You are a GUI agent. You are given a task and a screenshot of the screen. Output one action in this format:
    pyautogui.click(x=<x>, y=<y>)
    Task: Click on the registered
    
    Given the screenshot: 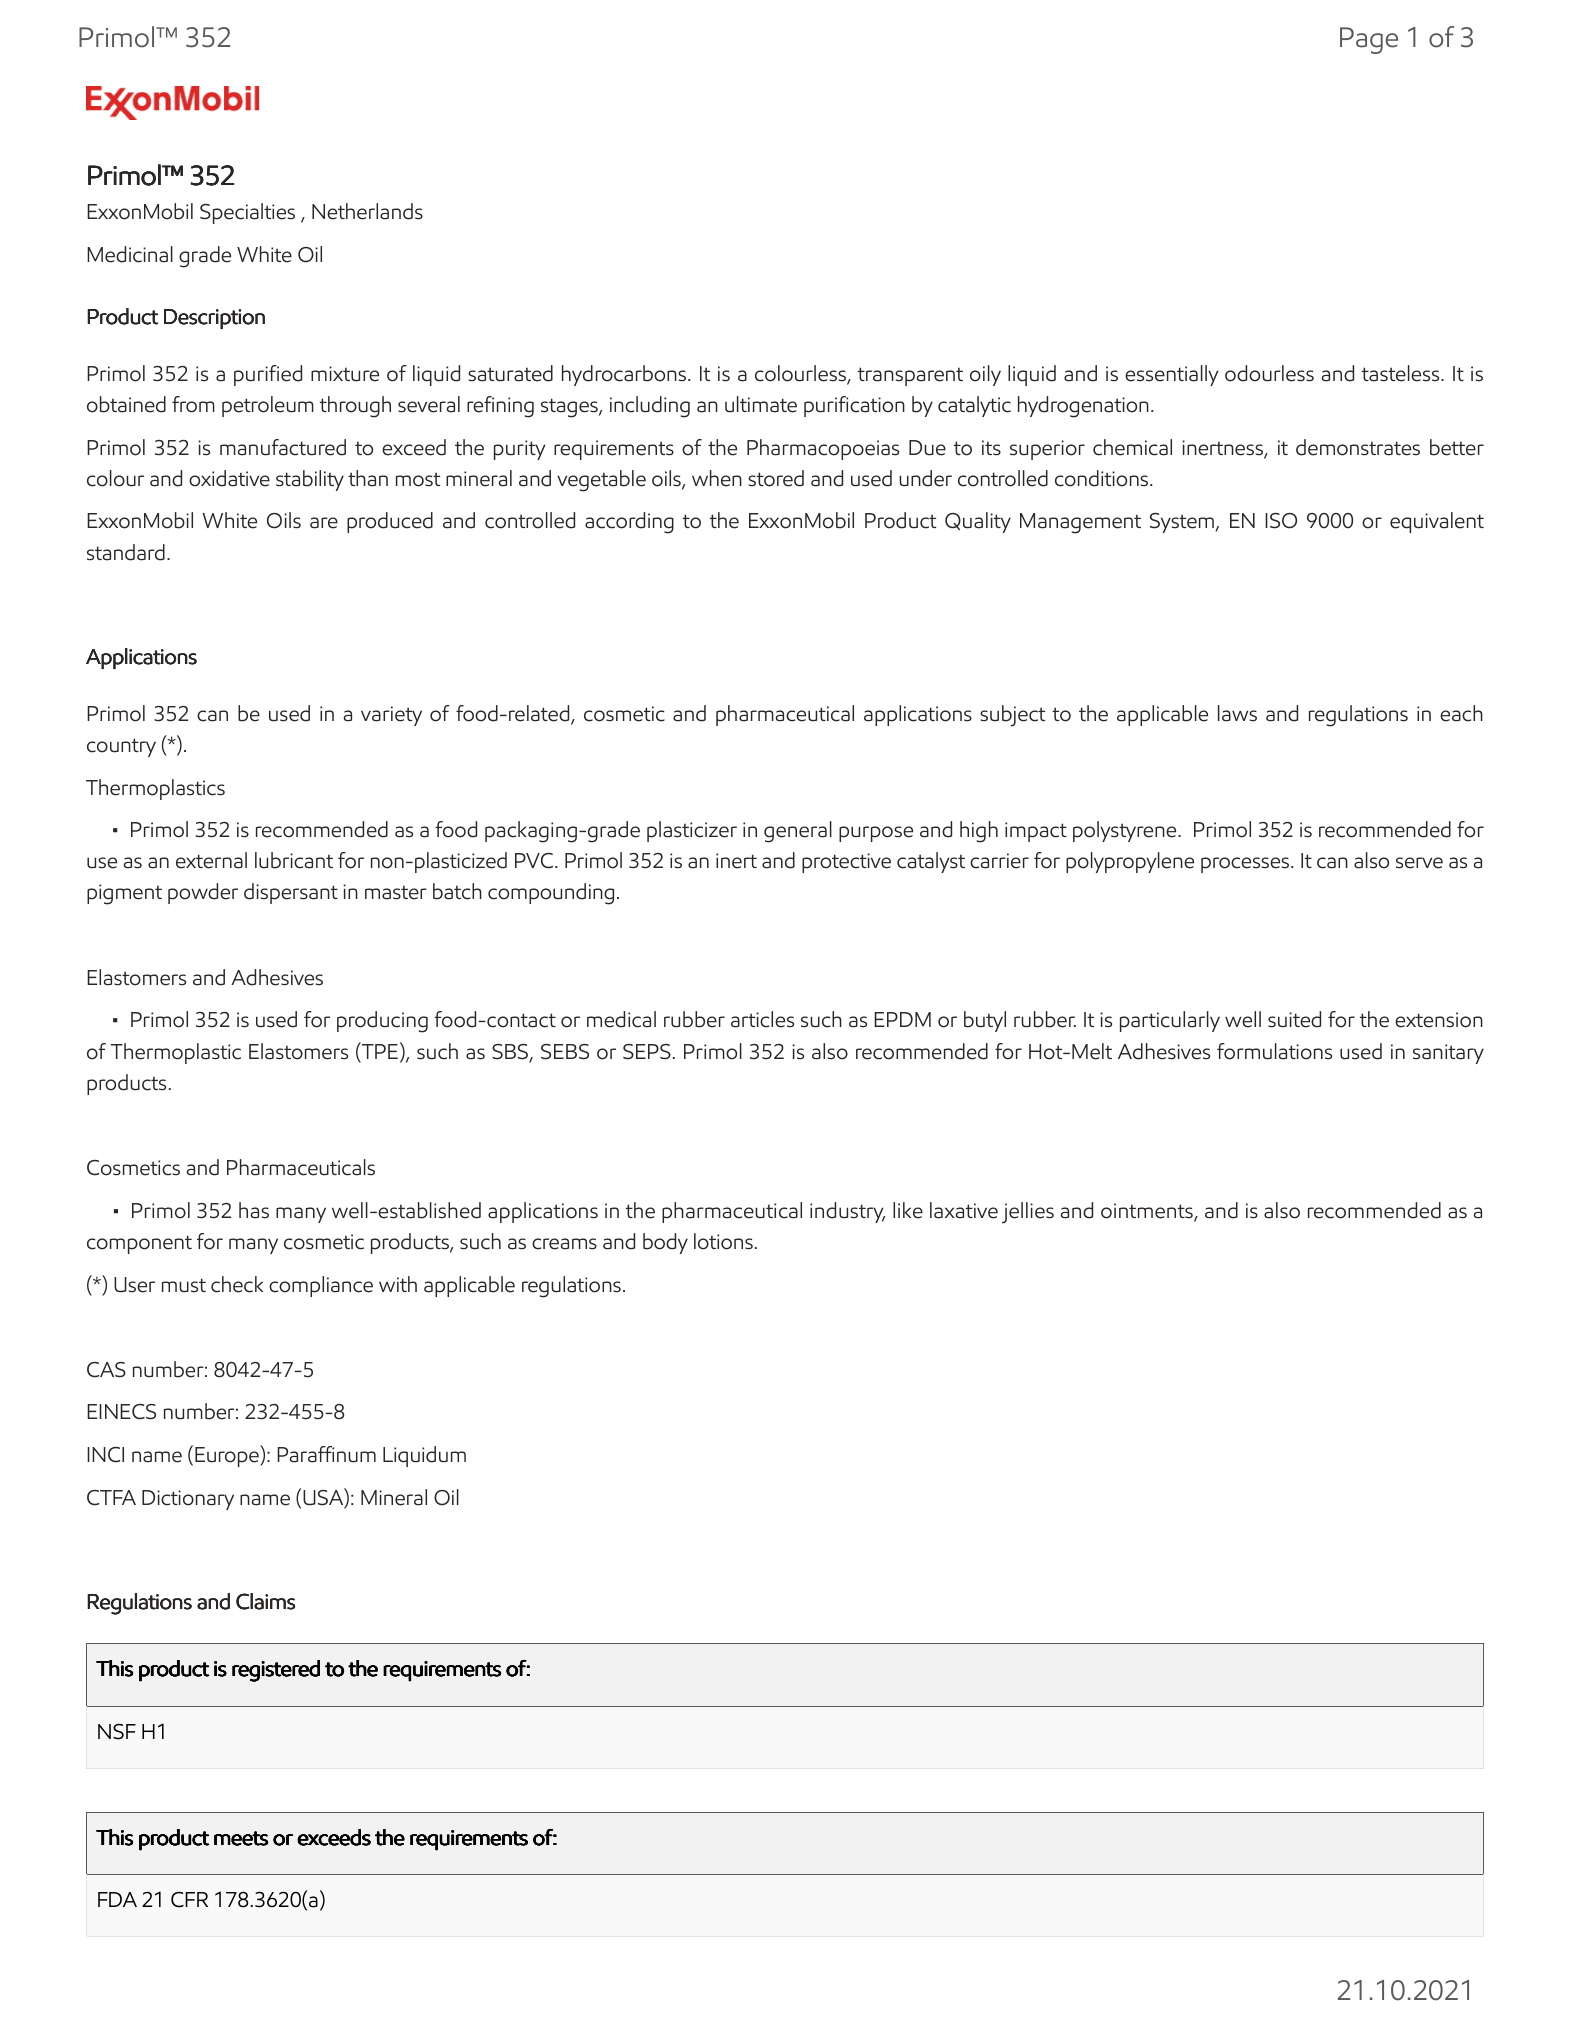 What is the action you would take?
    pyautogui.click(x=276, y=1671)
